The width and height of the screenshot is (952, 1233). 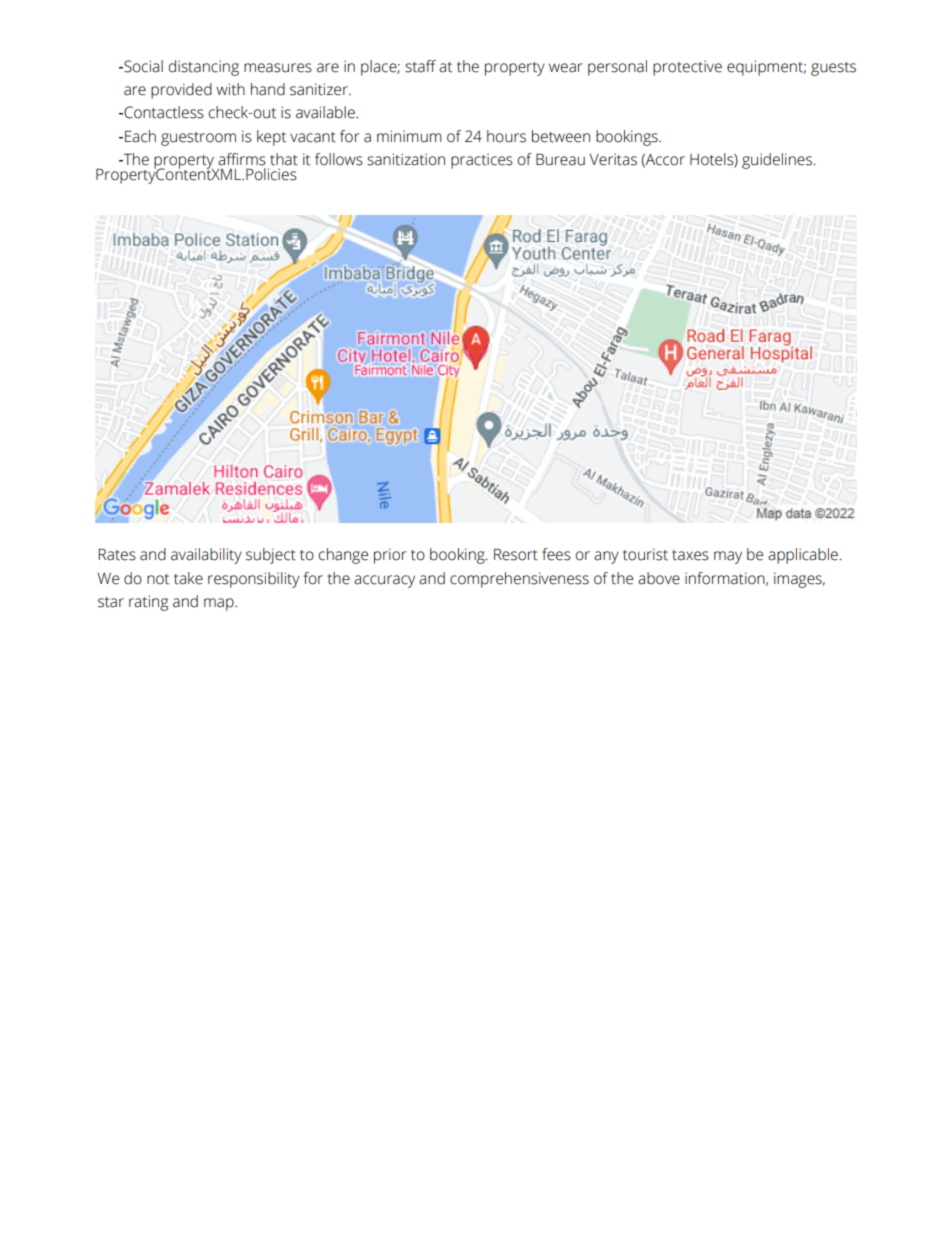 What do you see at coordinates (420, 66) in the screenshot?
I see `staff` at bounding box center [420, 66].
